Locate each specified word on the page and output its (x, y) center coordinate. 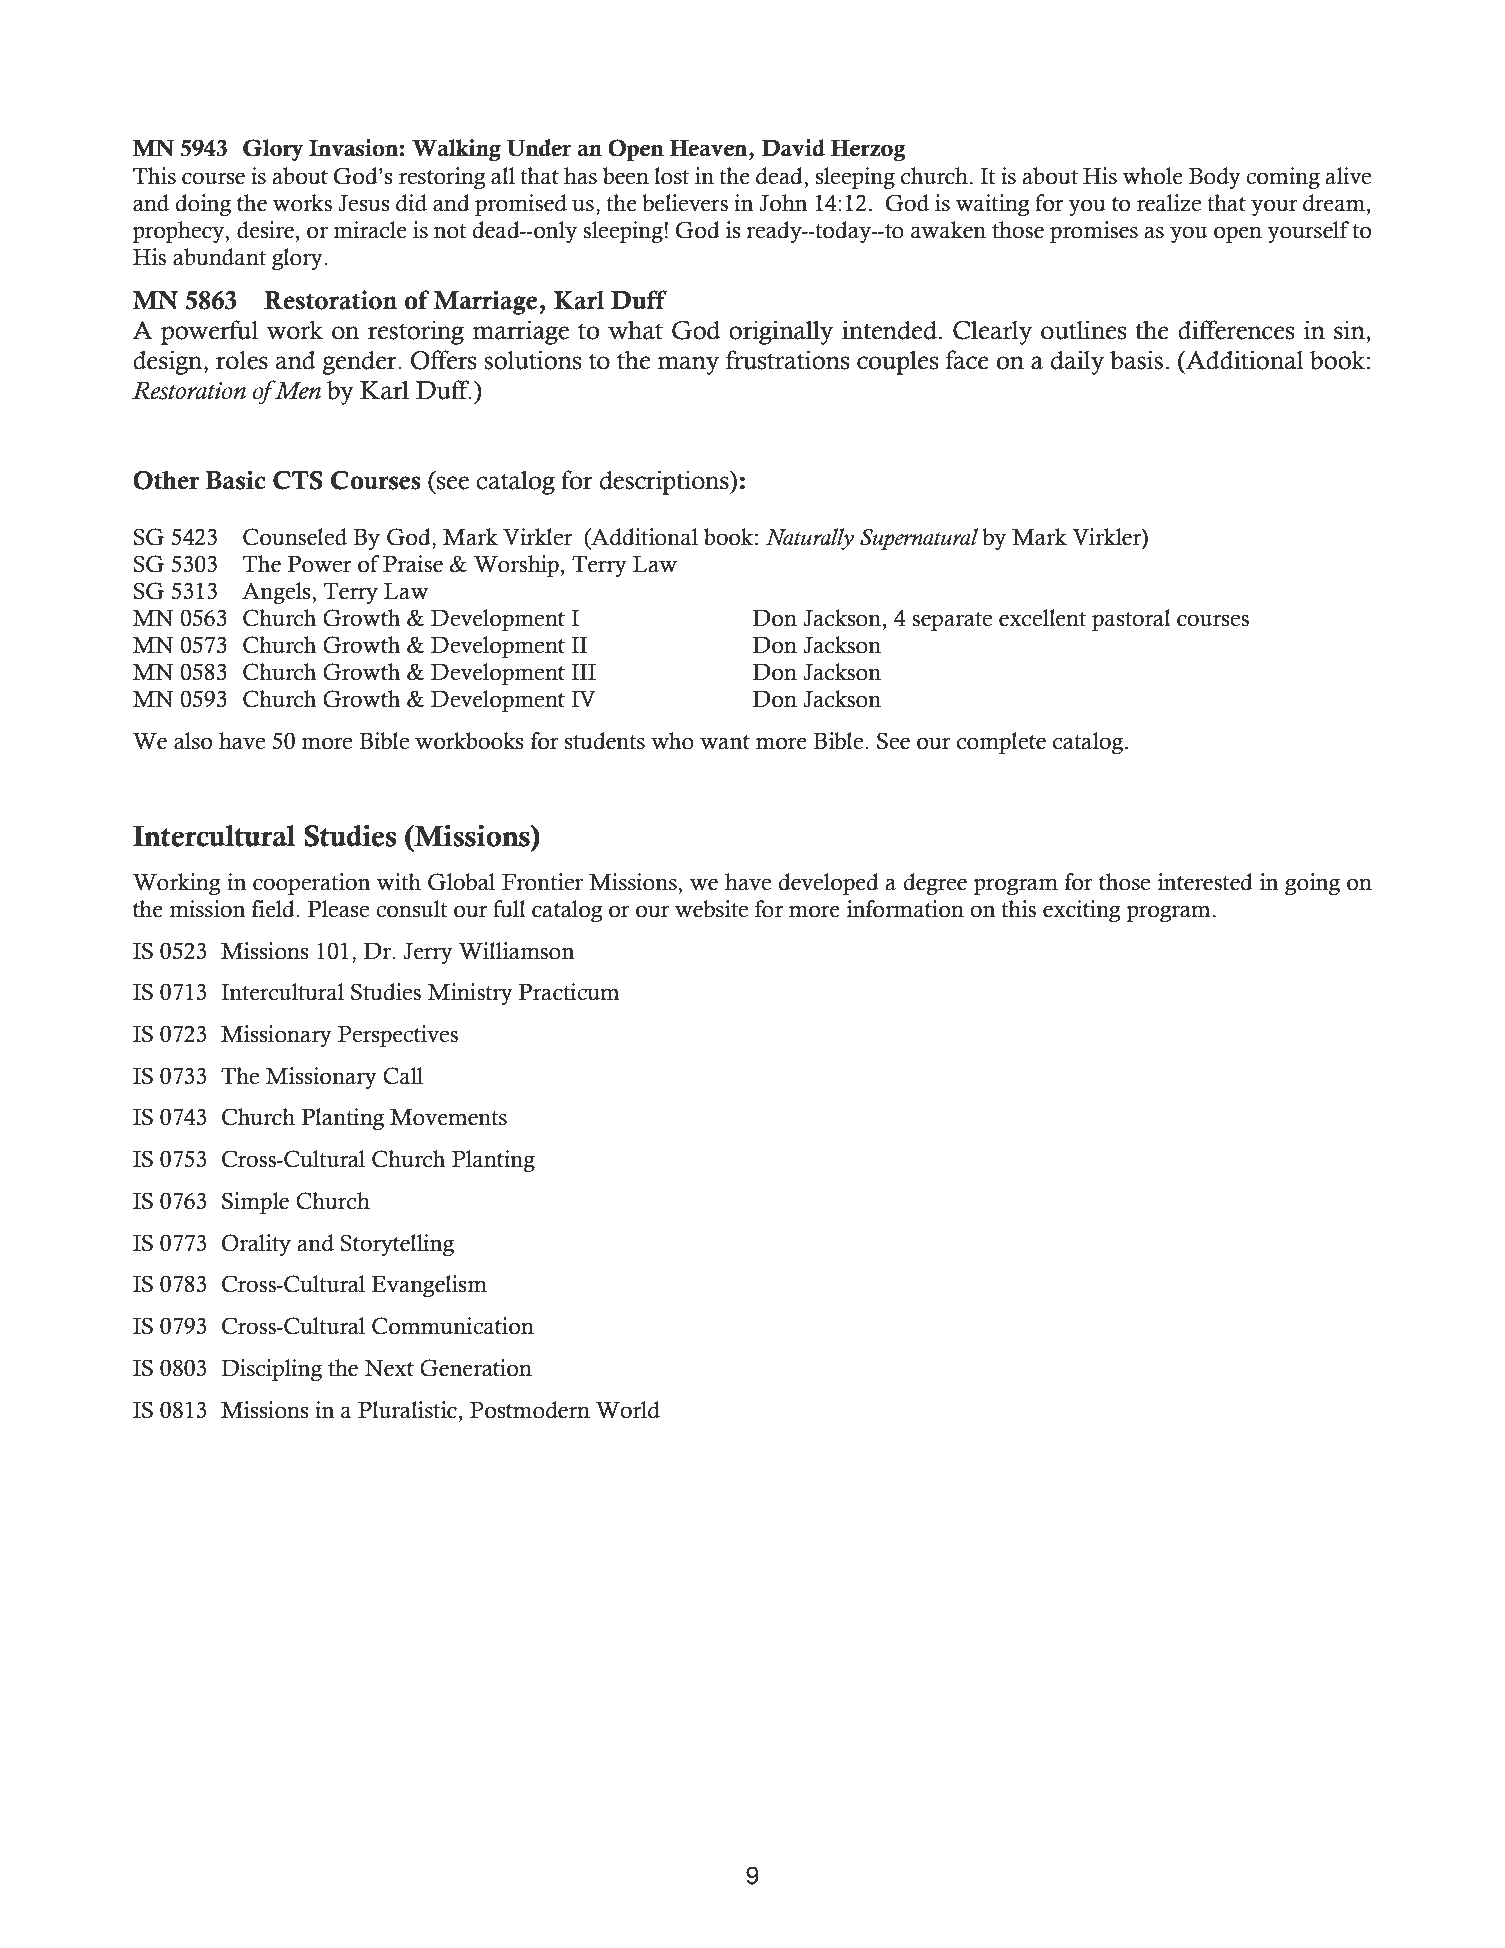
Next (389, 1368)
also (193, 741)
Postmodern (530, 1410)
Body (1215, 178)
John (783, 203)
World (628, 1410)
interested (1205, 882)
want (725, 742)
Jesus (364, 203)
